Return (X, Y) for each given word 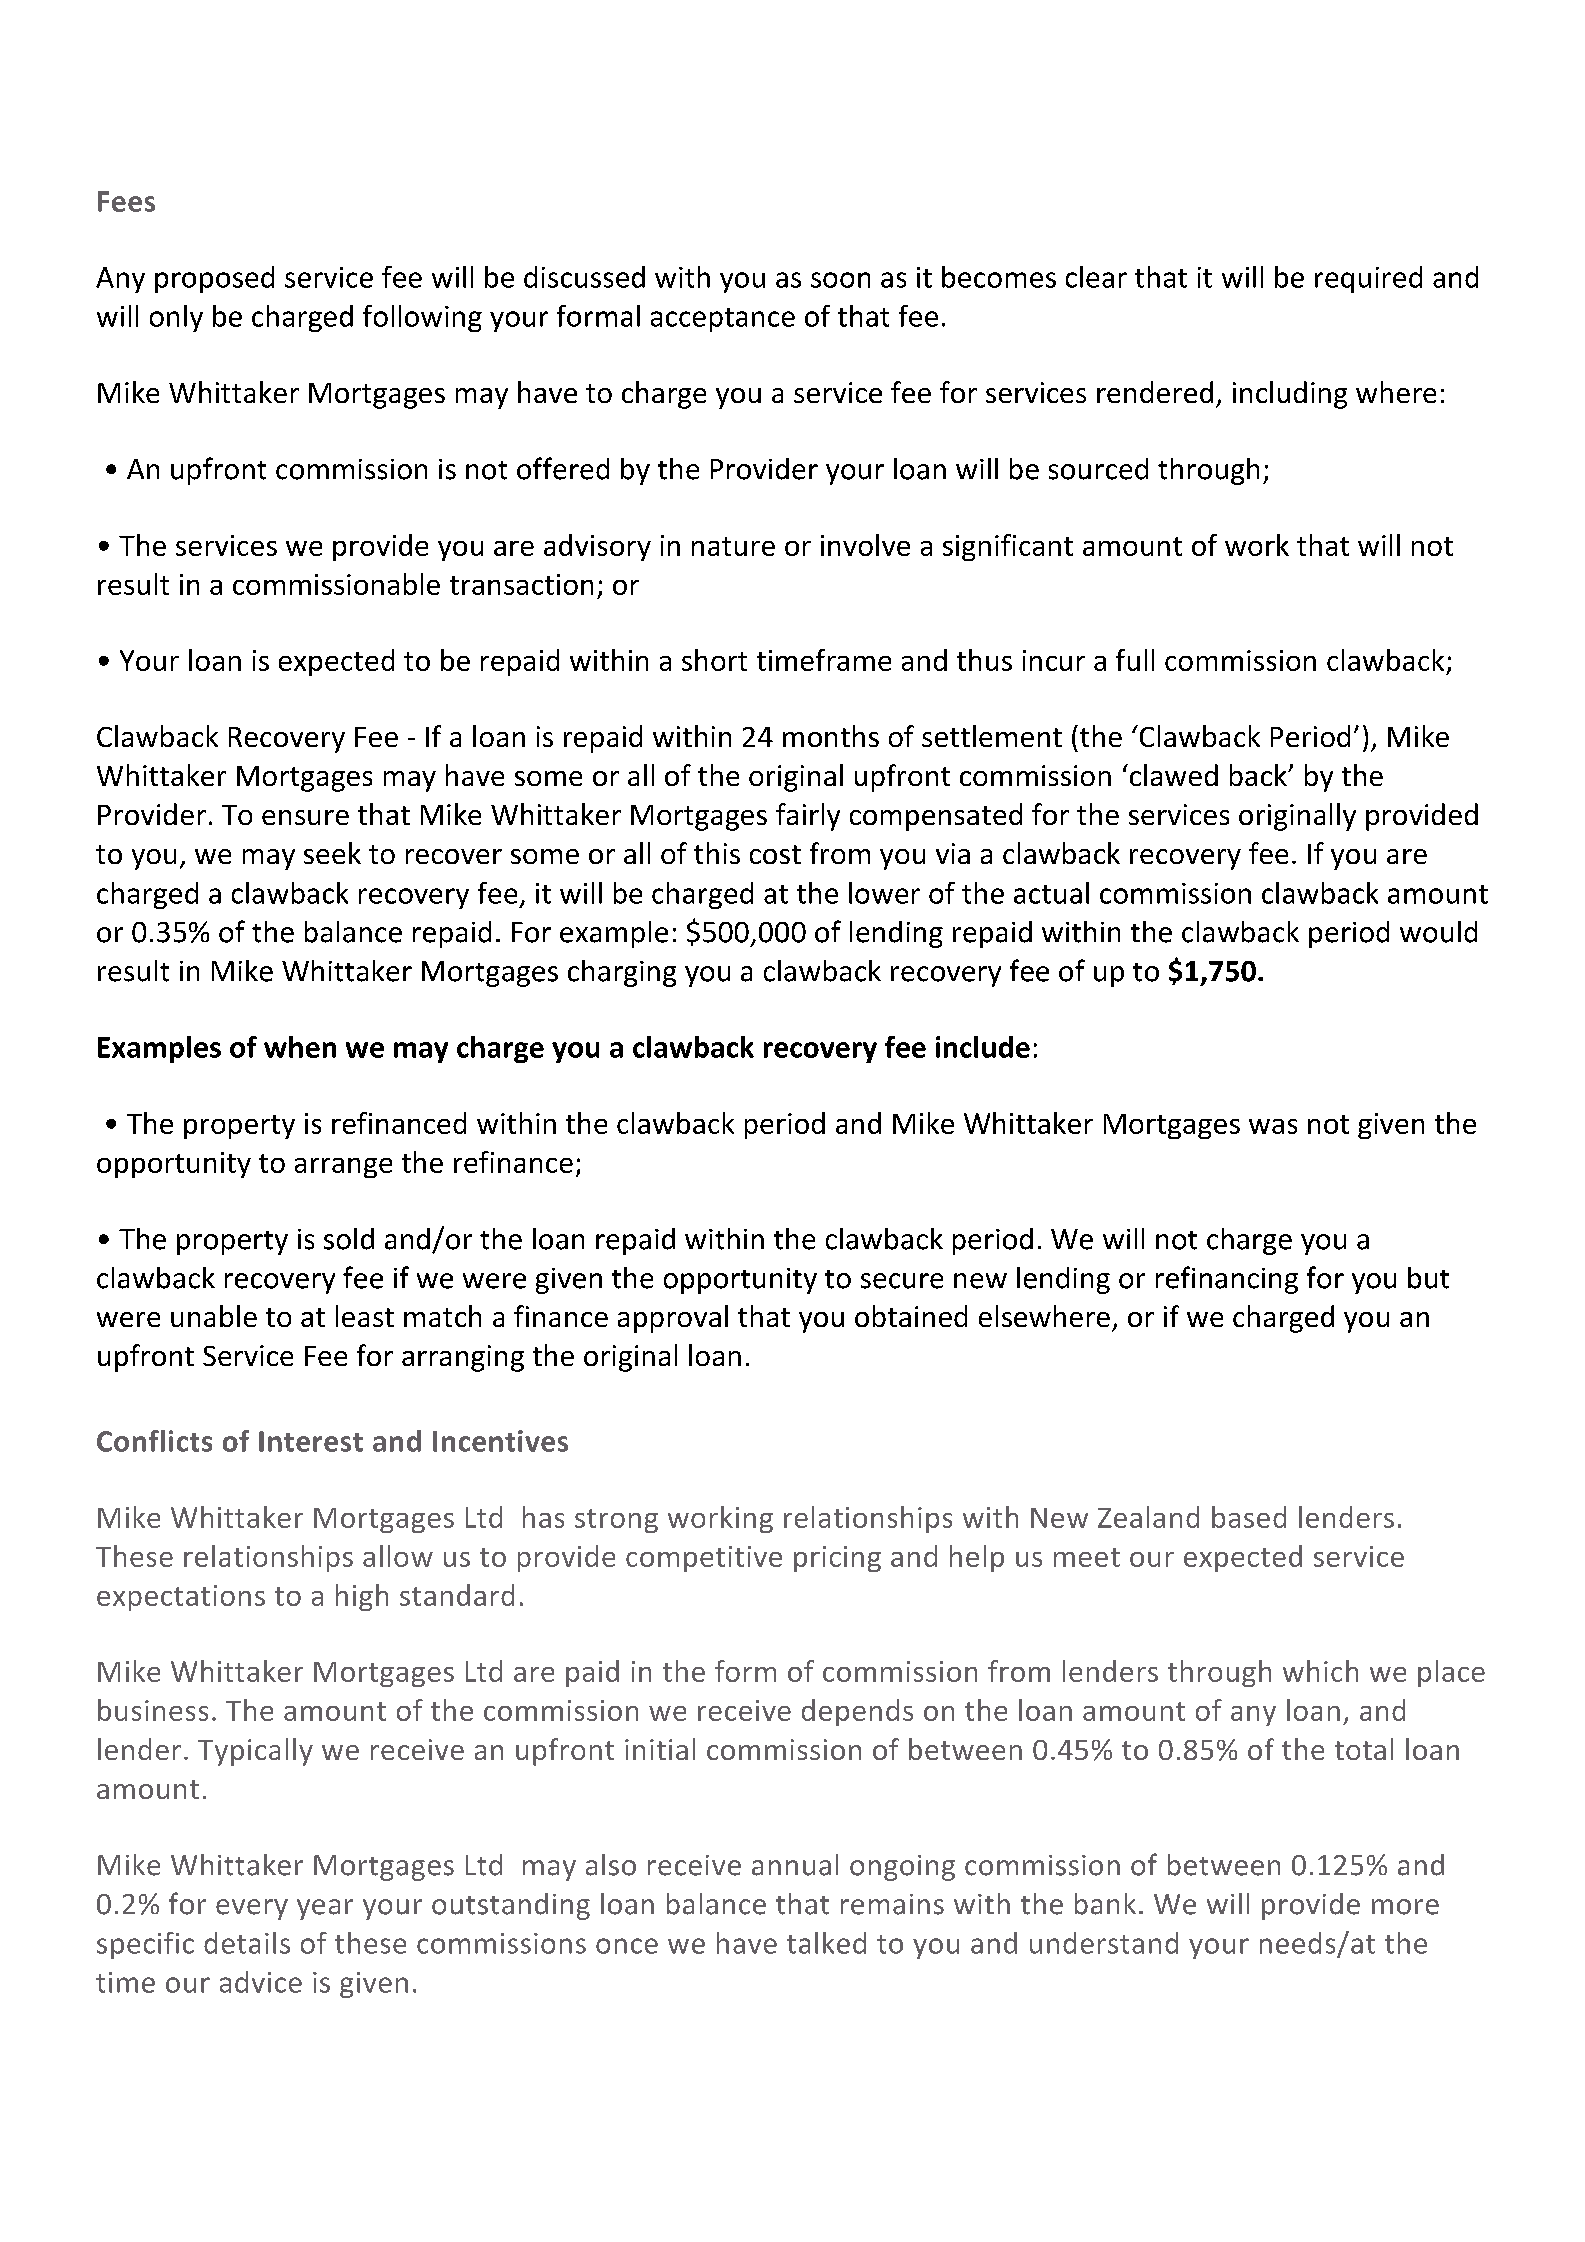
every (252, 1909)
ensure (305, 817)
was (1273, 1126)
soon (840, 280)
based (1249, 1517)
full (1135, 660)
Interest (311, 1441)
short (714, 660)
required (1368, 279)
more (1405, 1907)
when (300, 1047)
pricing (837, 1559)
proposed (214, 279)
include (983, 1047)
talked (826, 1943)
